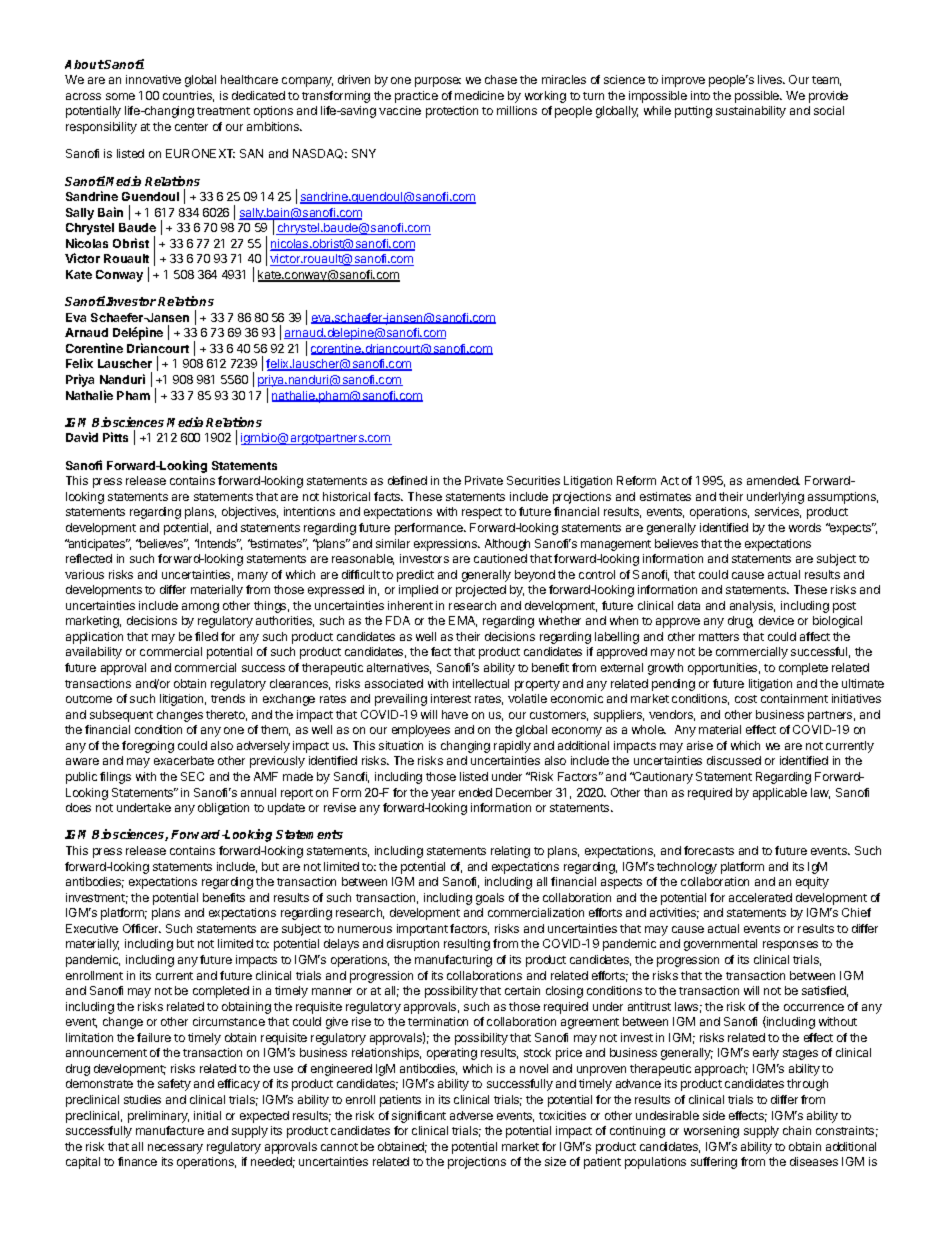 The height and width of the screenshot is (1233, 952). Describe the element at coordinates (776, 620) in the screenshot. I see `device` at that location.
